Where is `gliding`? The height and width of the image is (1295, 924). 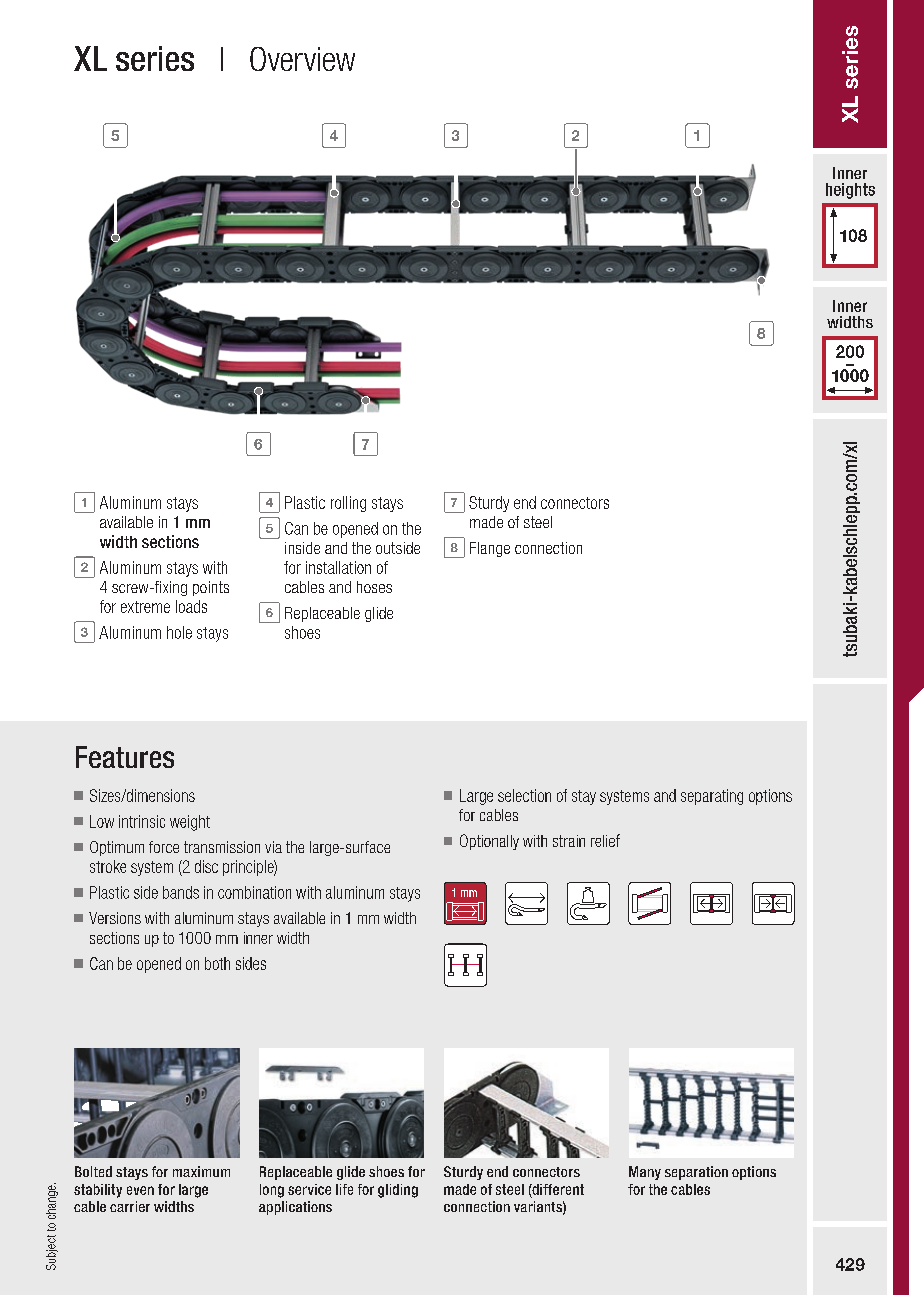 gliding is located at coordinates (398, 1191).
